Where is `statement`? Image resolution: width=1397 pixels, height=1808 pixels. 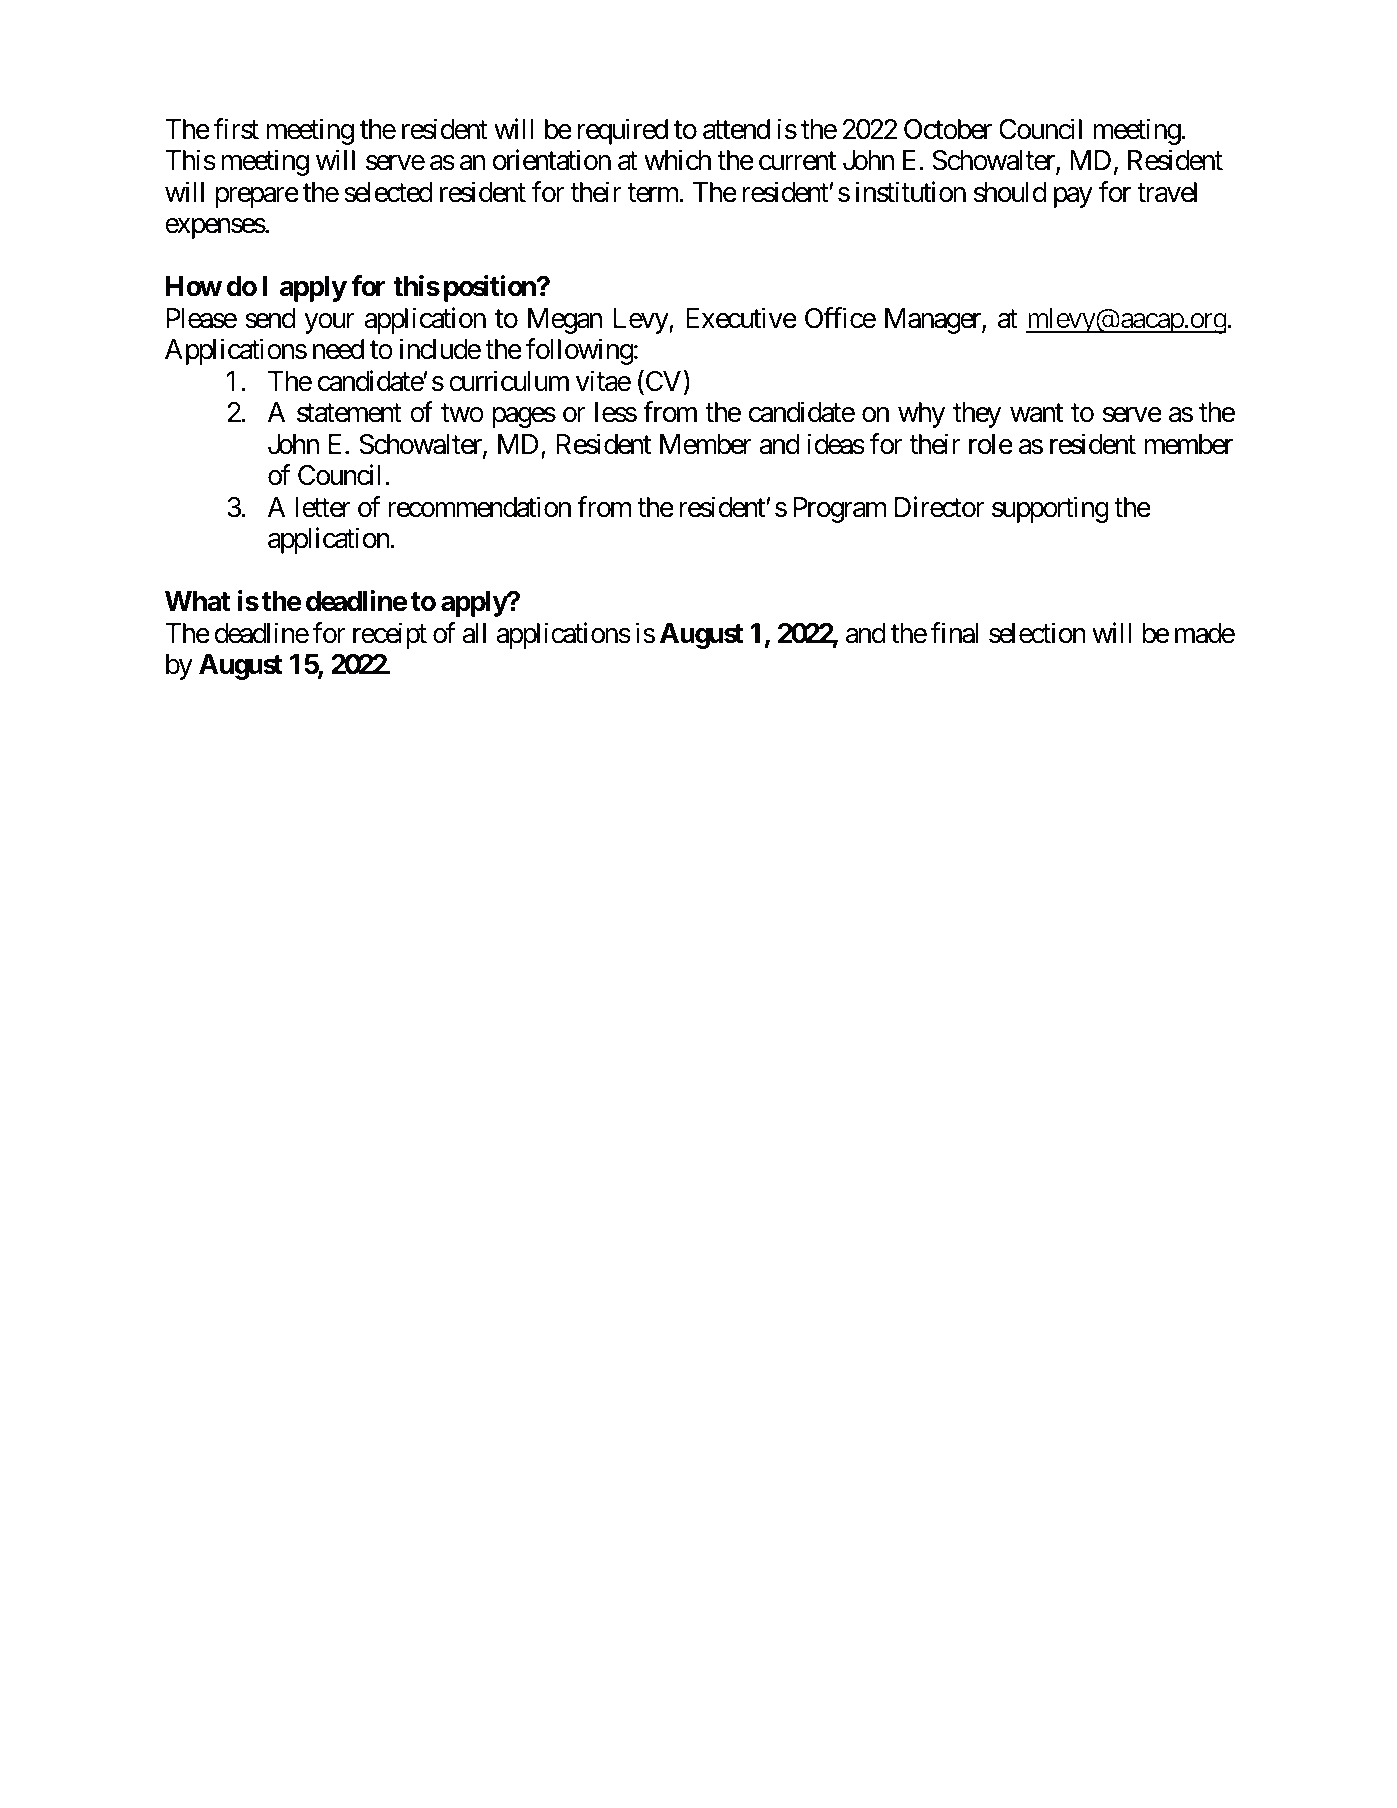
statement is located at coordinates (349, 413).
